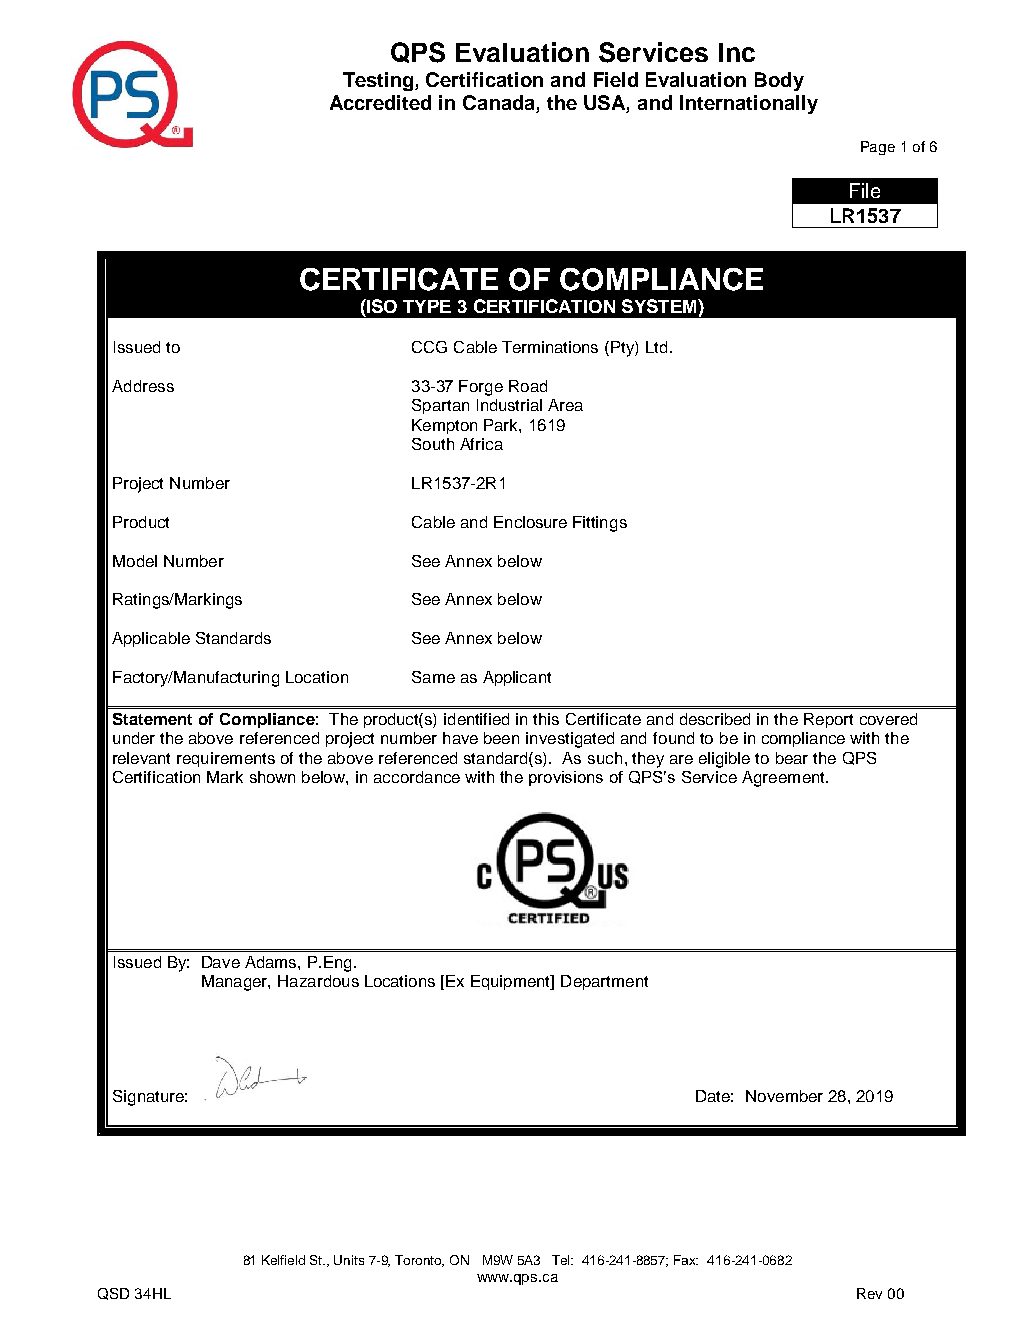 The width and height of the screenshot is (1035, 1339). Describe the element at coordinates (379, 81) in the screenshot. I see `Testing` at that location.
